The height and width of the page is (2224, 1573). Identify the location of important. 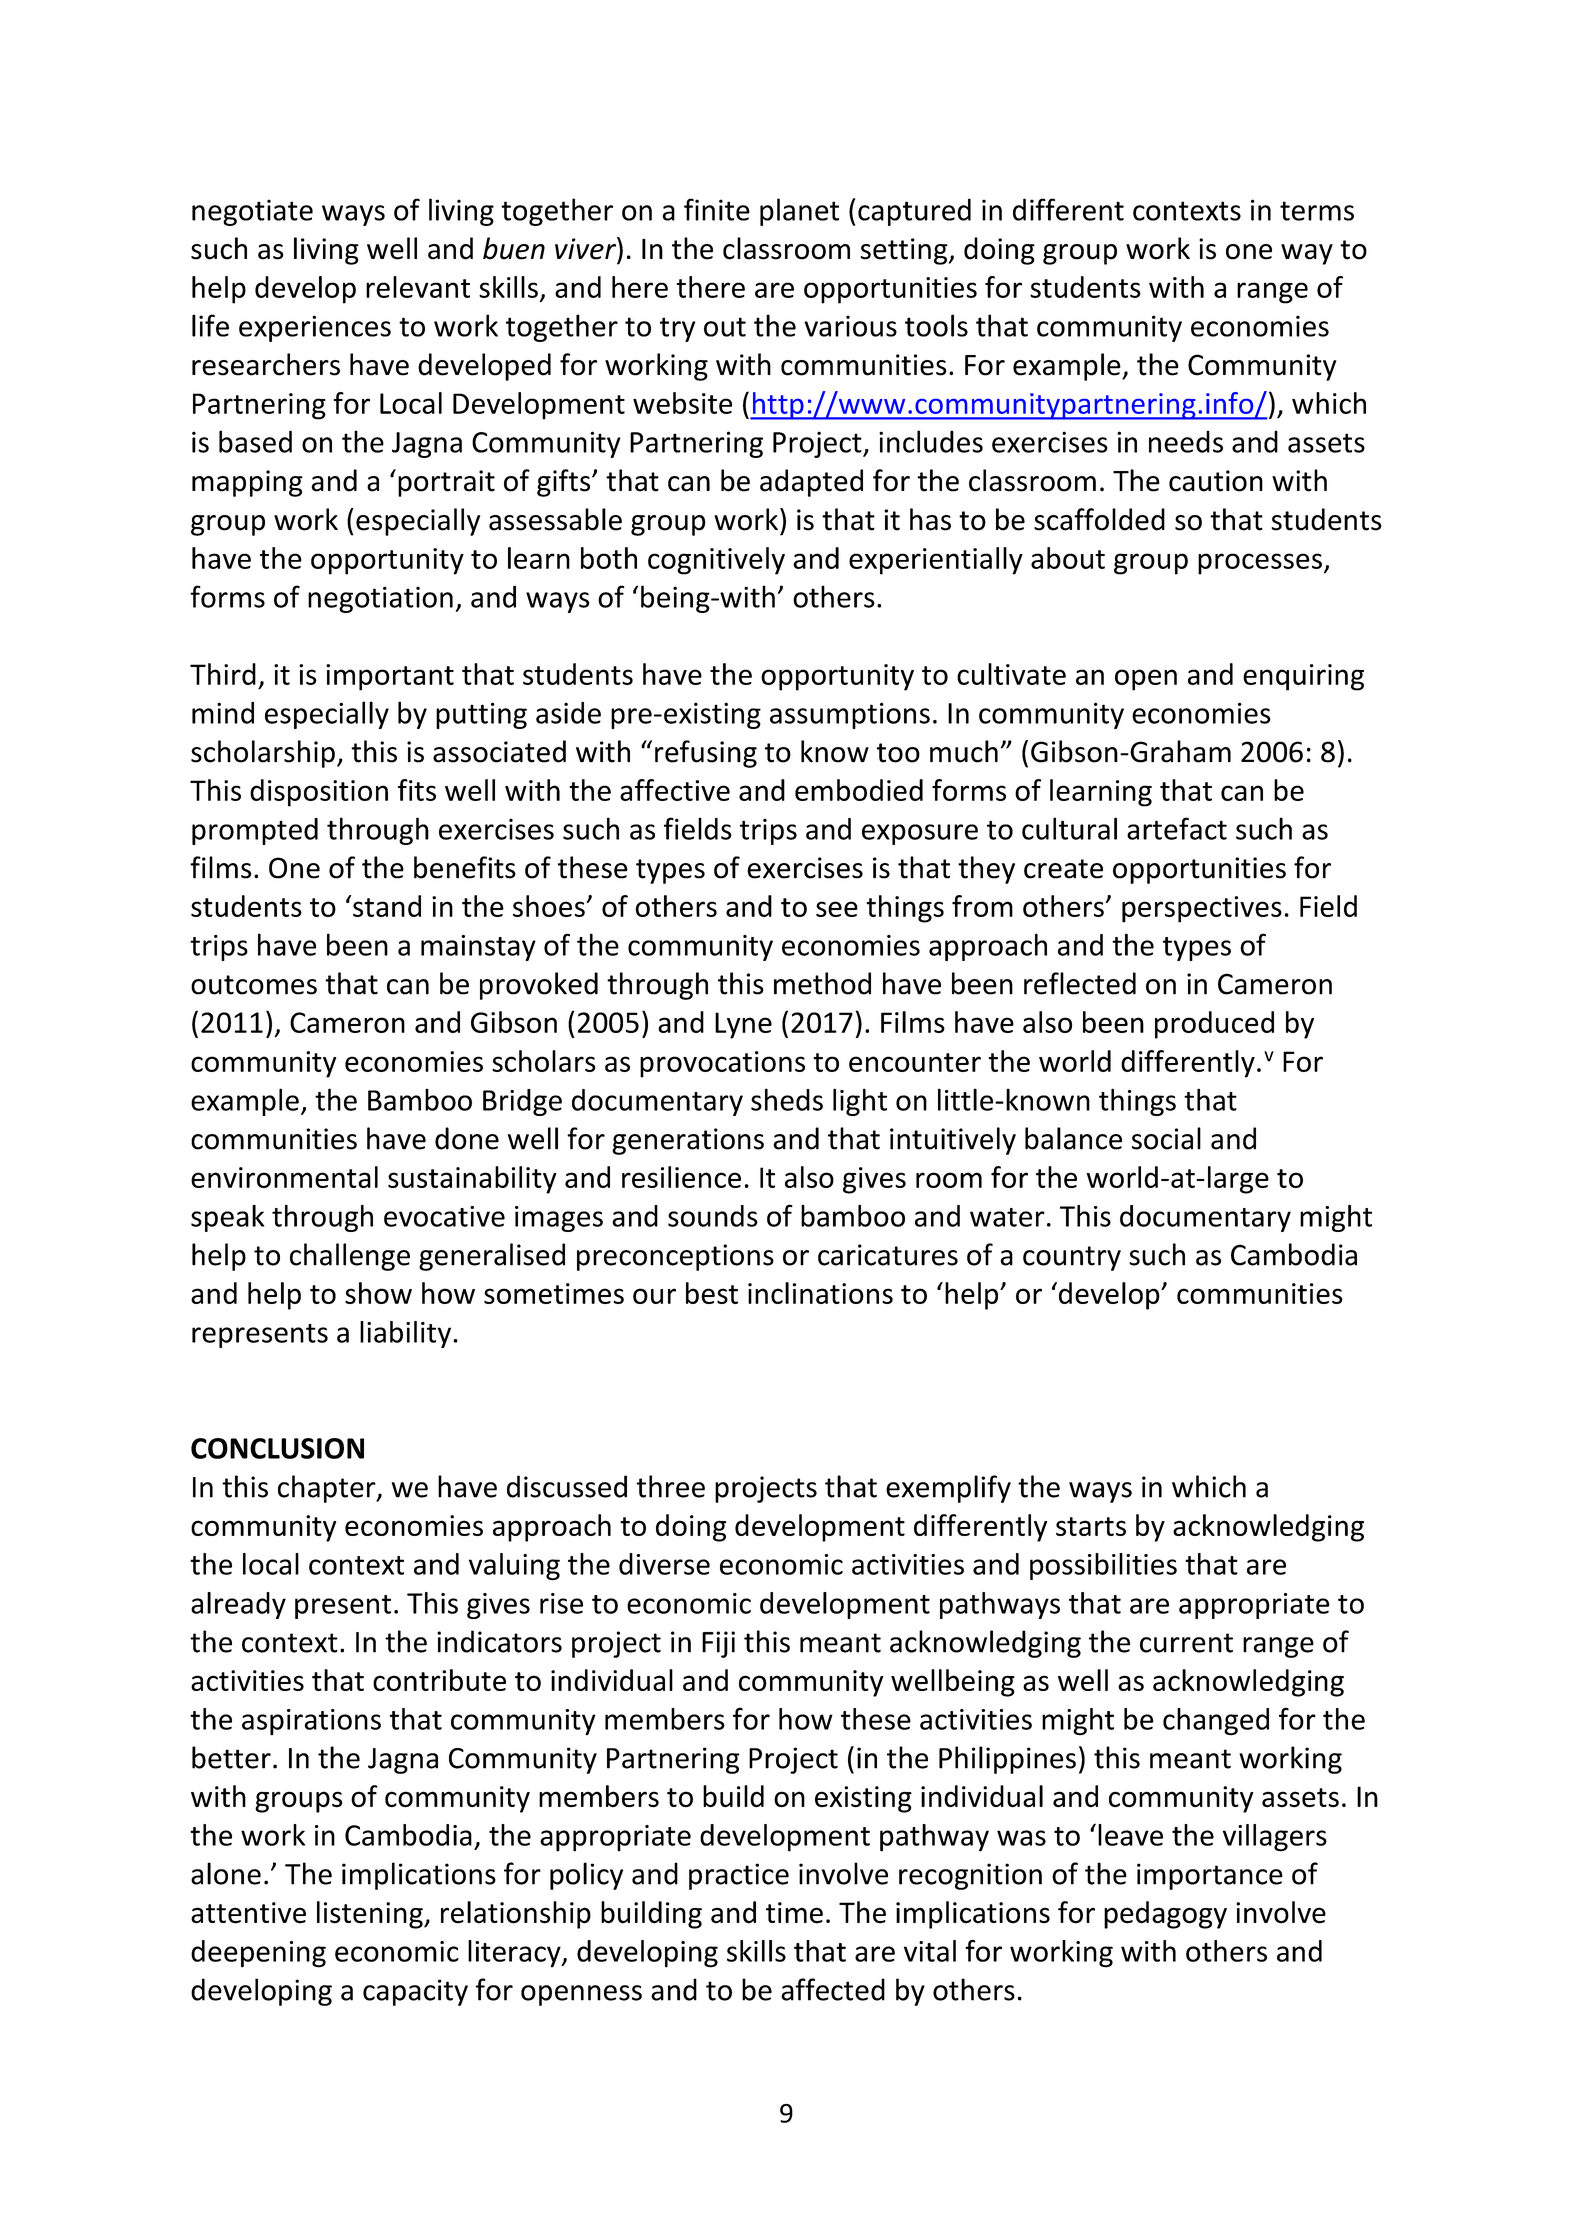
(390, 677).
